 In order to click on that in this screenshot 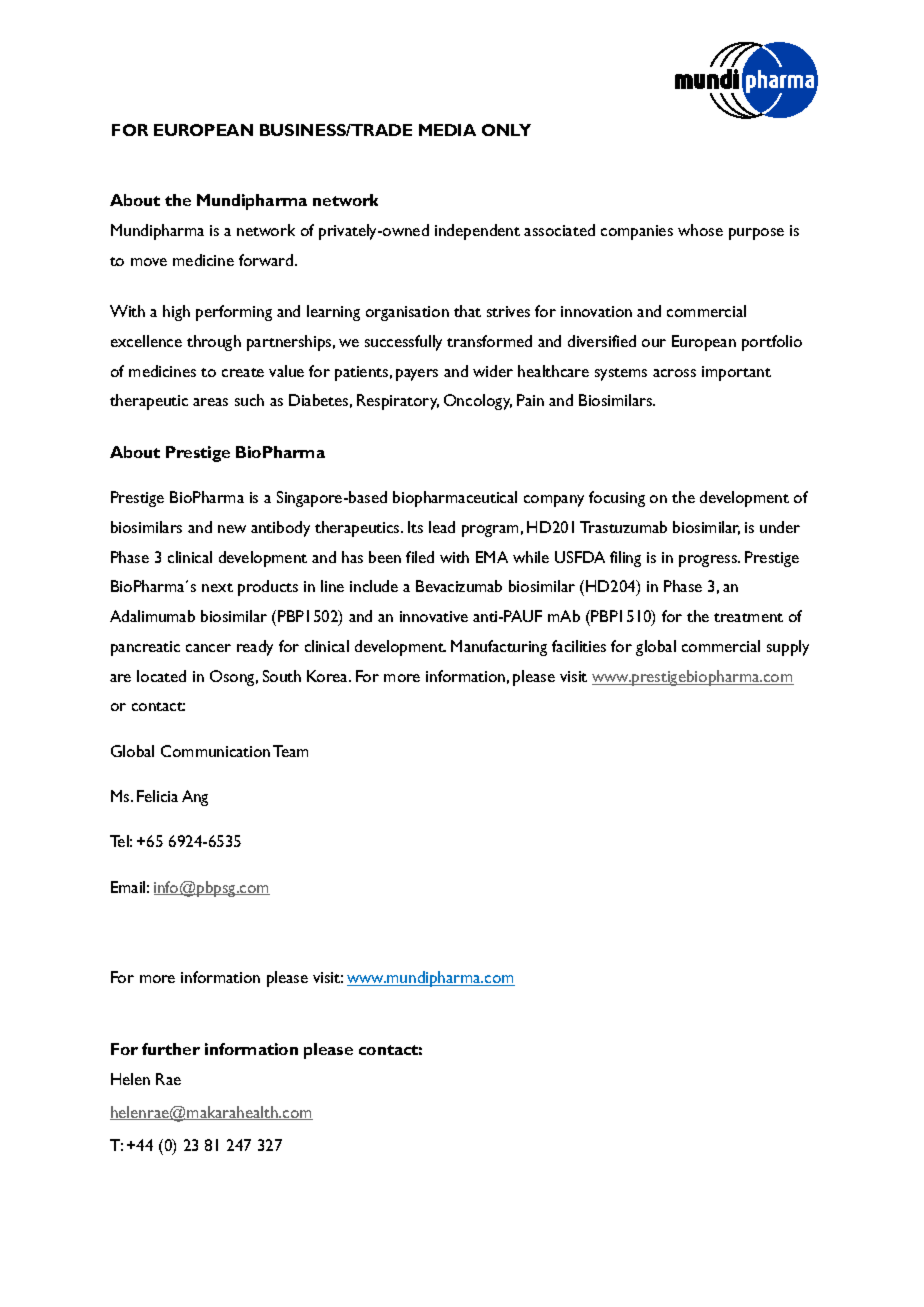, I will do `click(467, 311)`.
